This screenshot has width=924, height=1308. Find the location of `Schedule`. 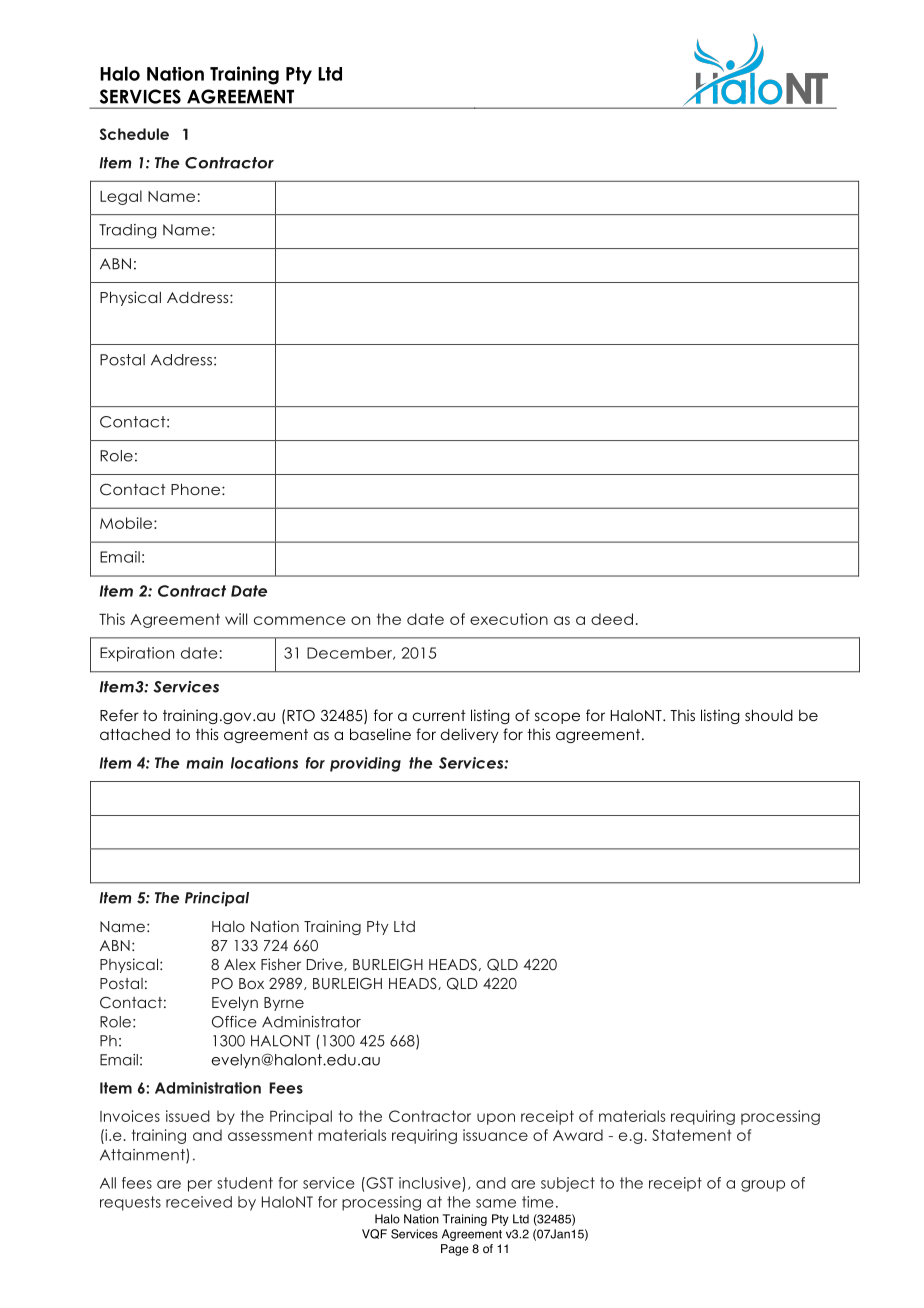

Schedule is located at coordinates (134, 134).
